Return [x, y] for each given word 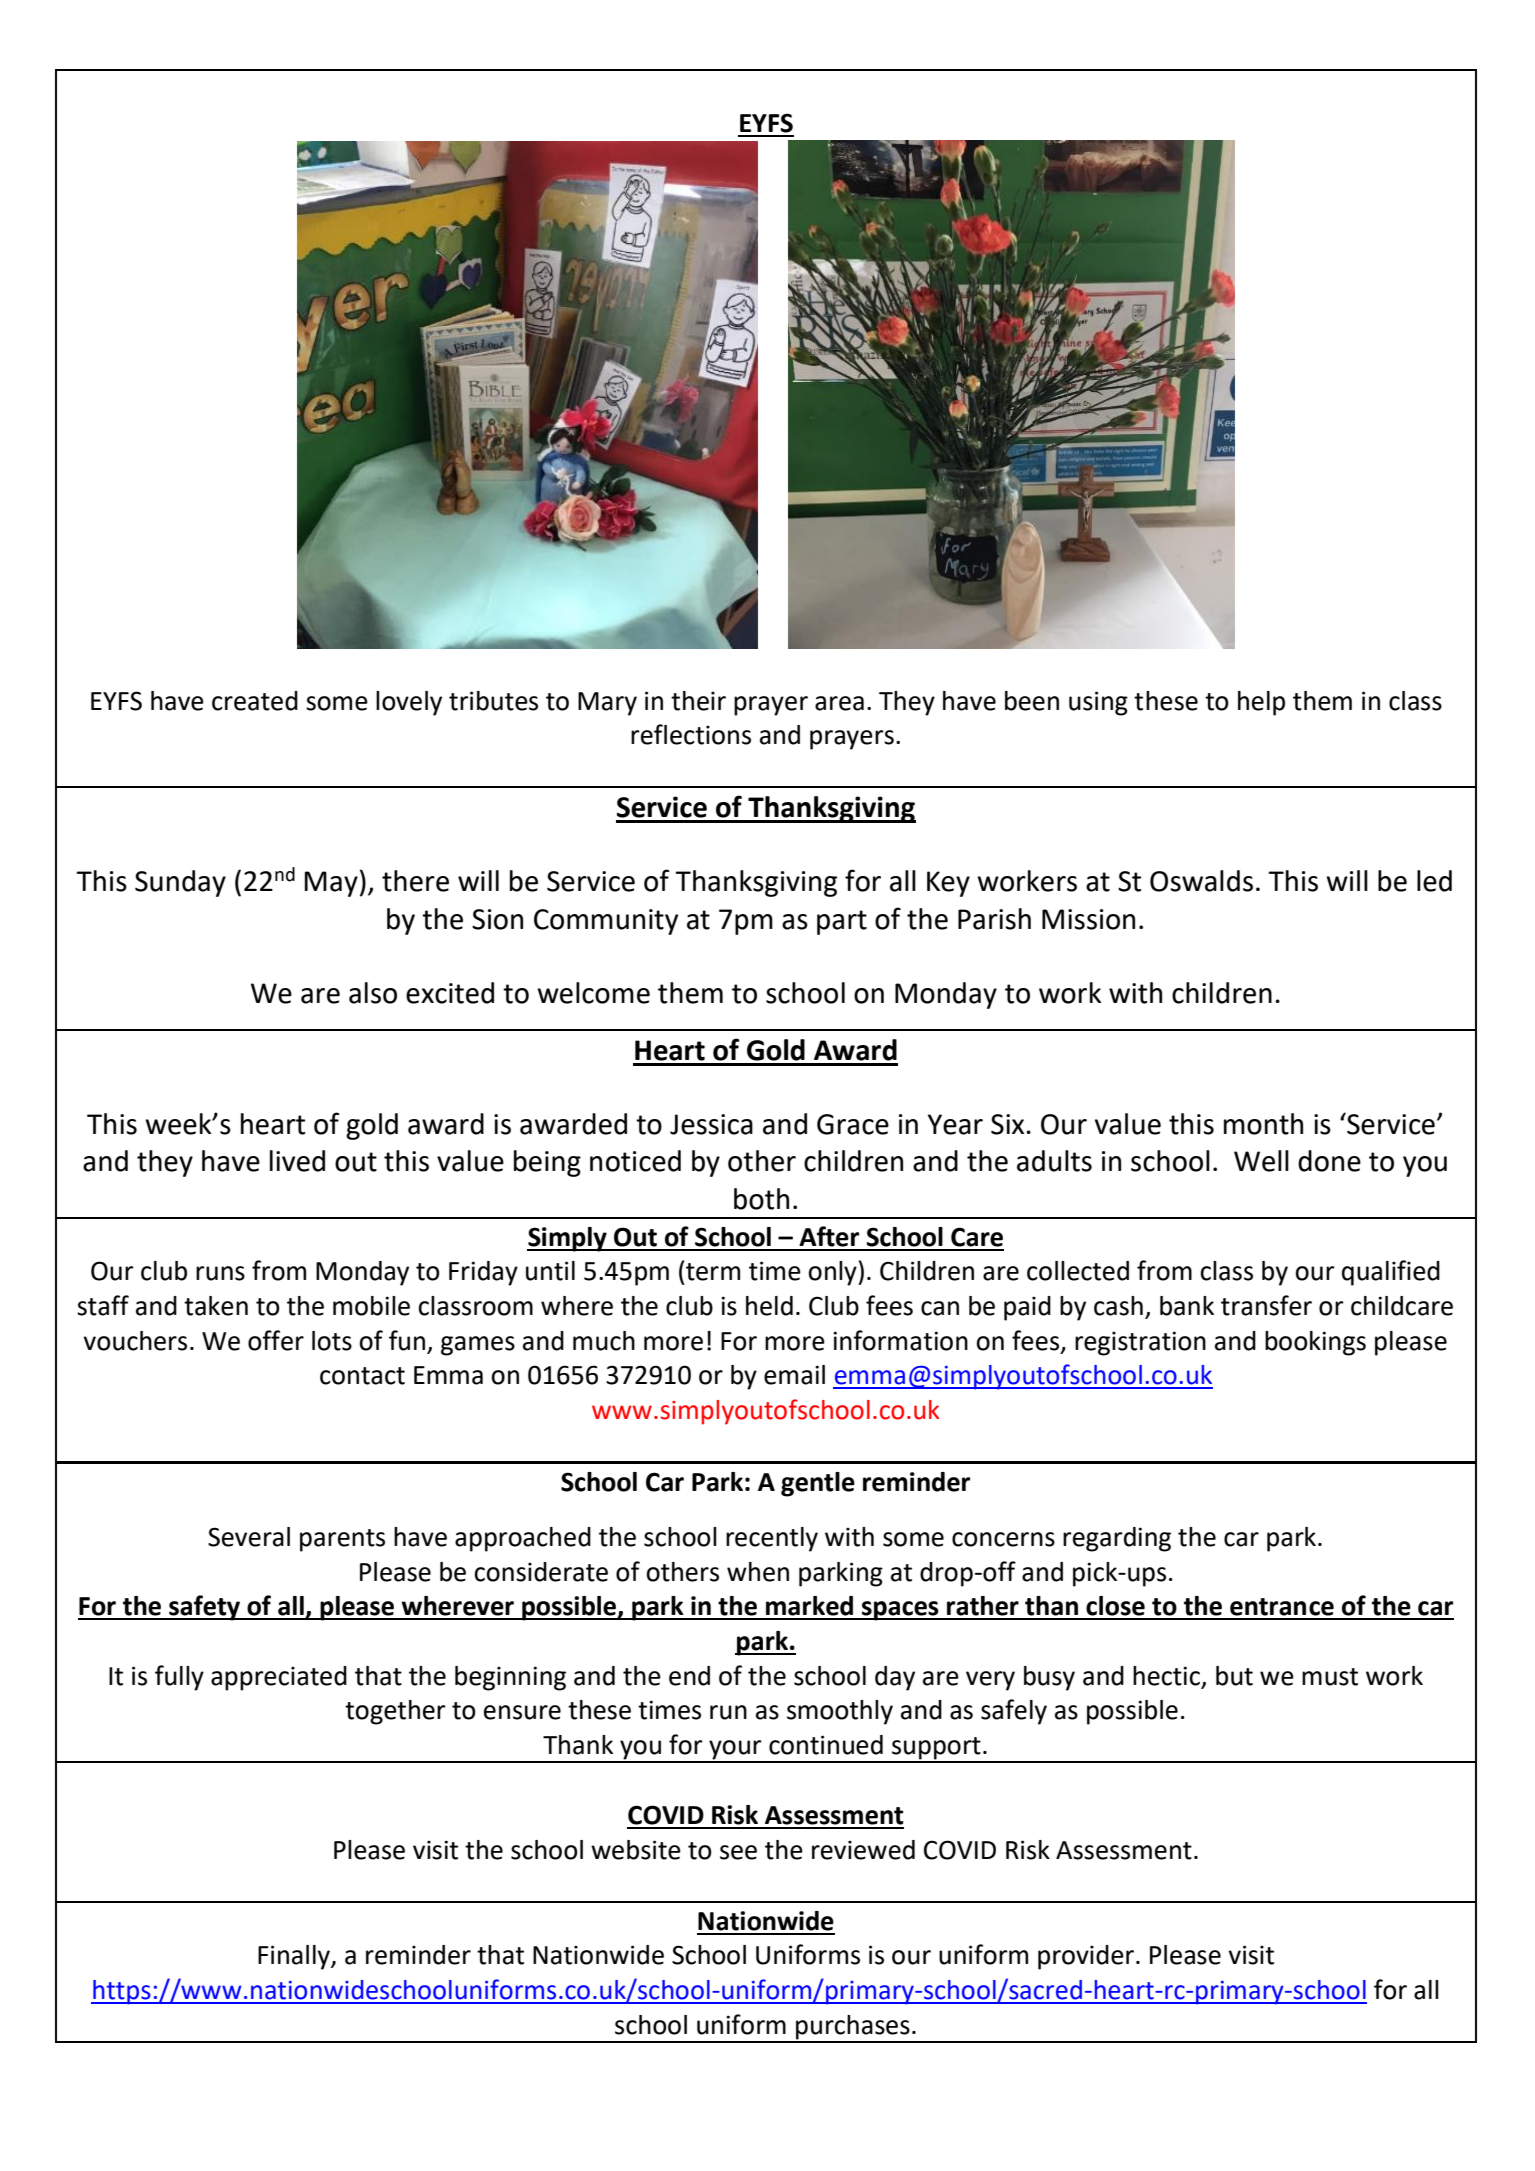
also [373, 993]
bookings [1315, 1343]
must [1330, 1677]
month [1263, 1124]
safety [205, 1608]
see [738, 1852]
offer [276, 1340]
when [758, 1572]
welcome [593, 993]
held [769, 1306]
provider [1086, 1957]
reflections [691, 734]
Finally [295, 1957]
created [255, 701]
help [1261, 703]
